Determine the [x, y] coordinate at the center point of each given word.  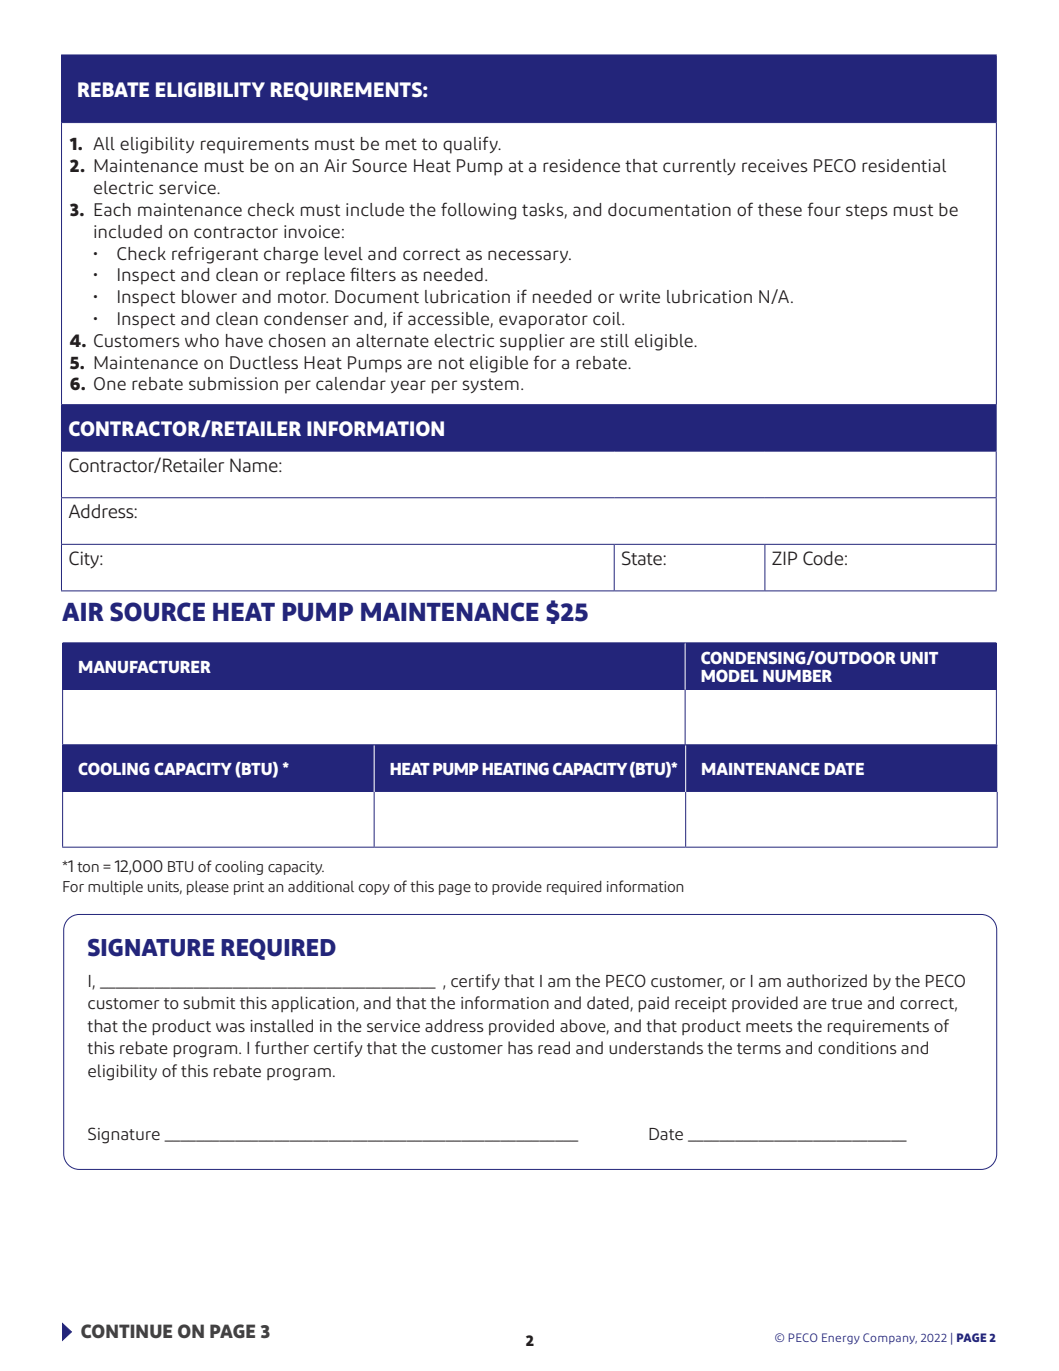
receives [775, 165]
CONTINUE [126, 1331]
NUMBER [797, 676]
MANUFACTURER [145, 666]
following [478, 211]
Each [112, 210]
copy [374, 889]
